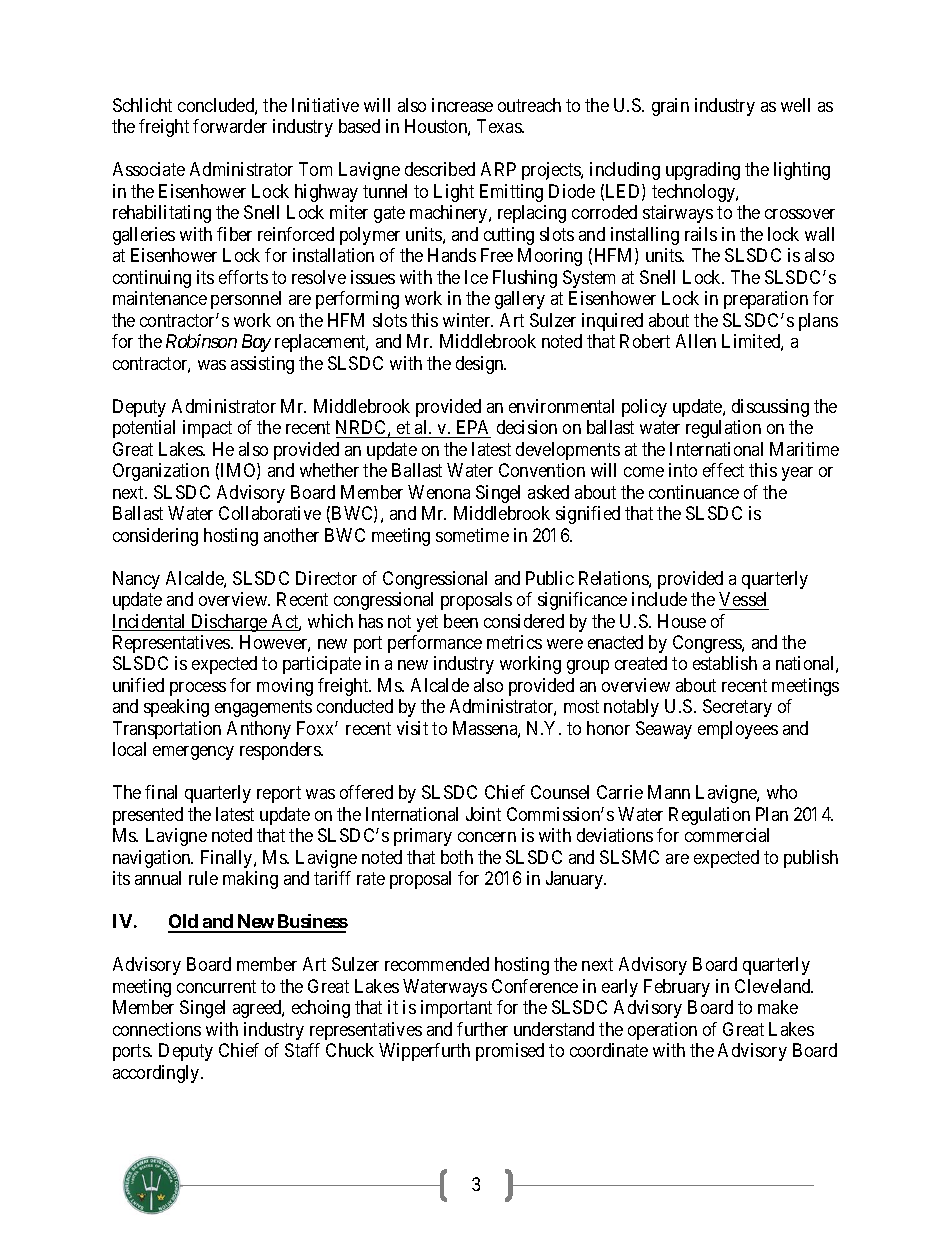 The width and height of the document is (952, 1233). I want to click on Allen, so click(696, 341).
